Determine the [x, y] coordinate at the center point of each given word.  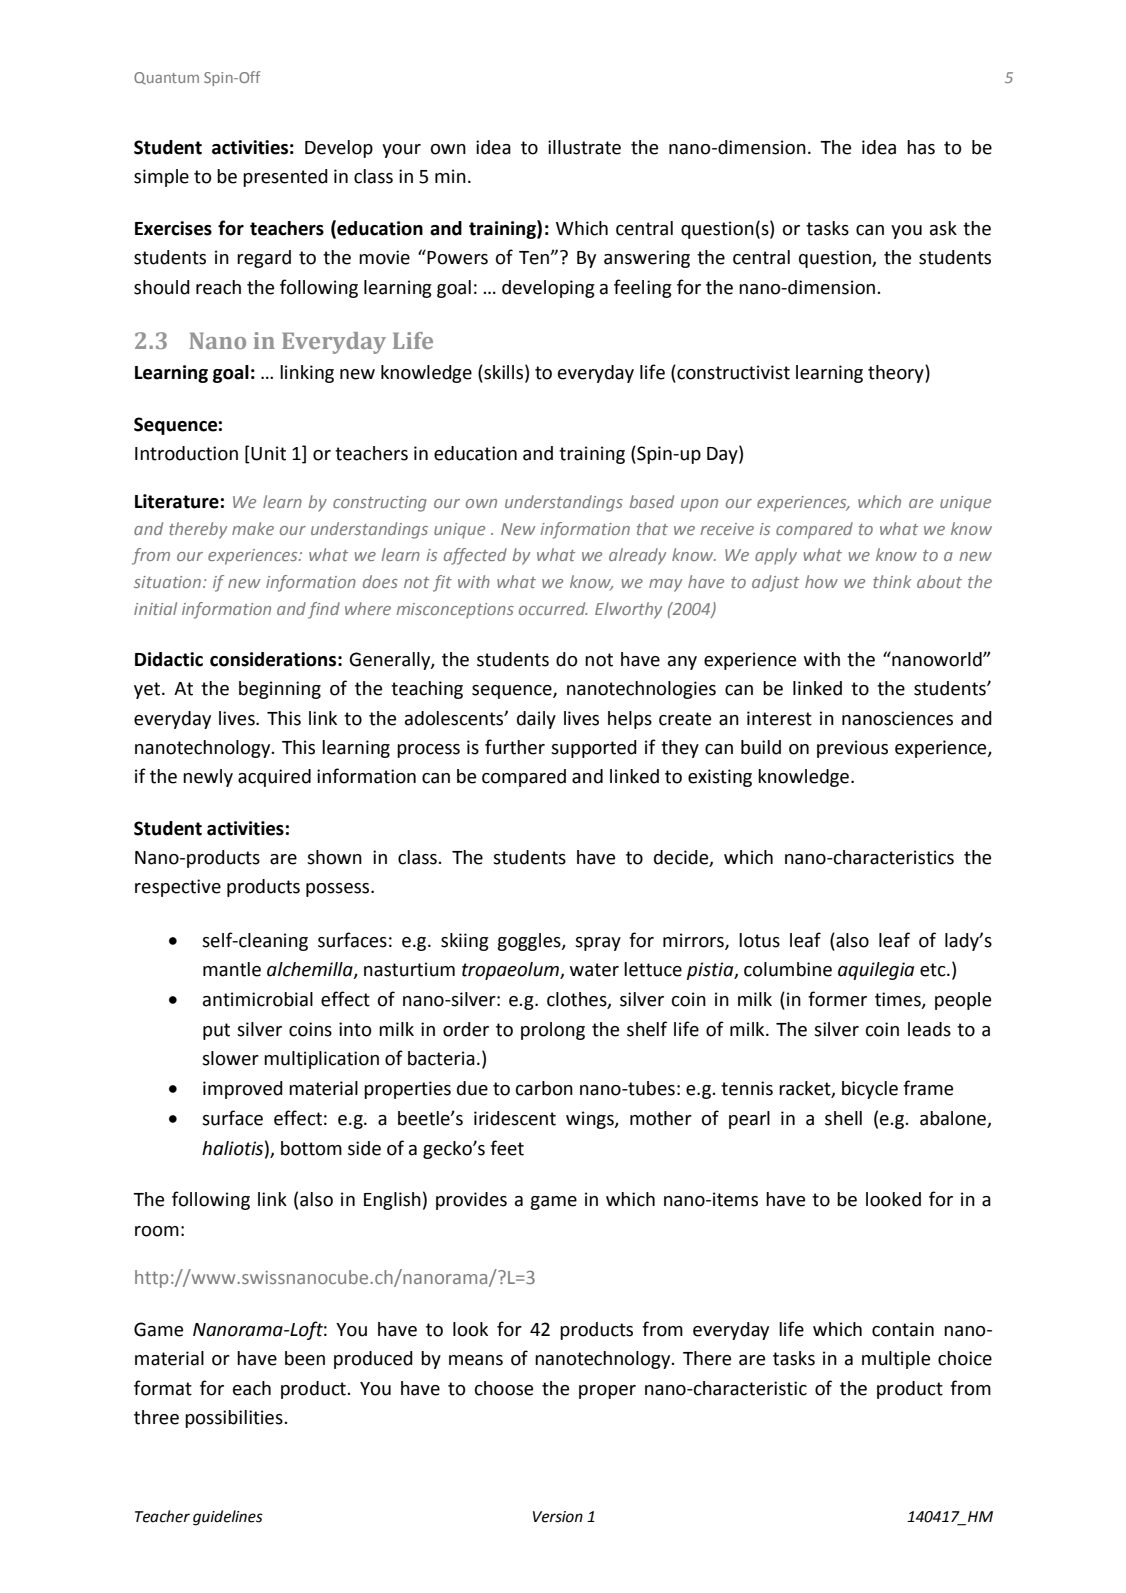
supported [594, 749]
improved [243, 1090]
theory [897, 374]
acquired [274, 778]
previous [852, 749]
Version [558, 1517]
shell [843, 1118]
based [652, 501]
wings [591, 1120]
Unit [268, 453]
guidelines [228, 1518]
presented [285, 178]
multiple [896, 1360]
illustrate [584, 147]
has [921, 147]
